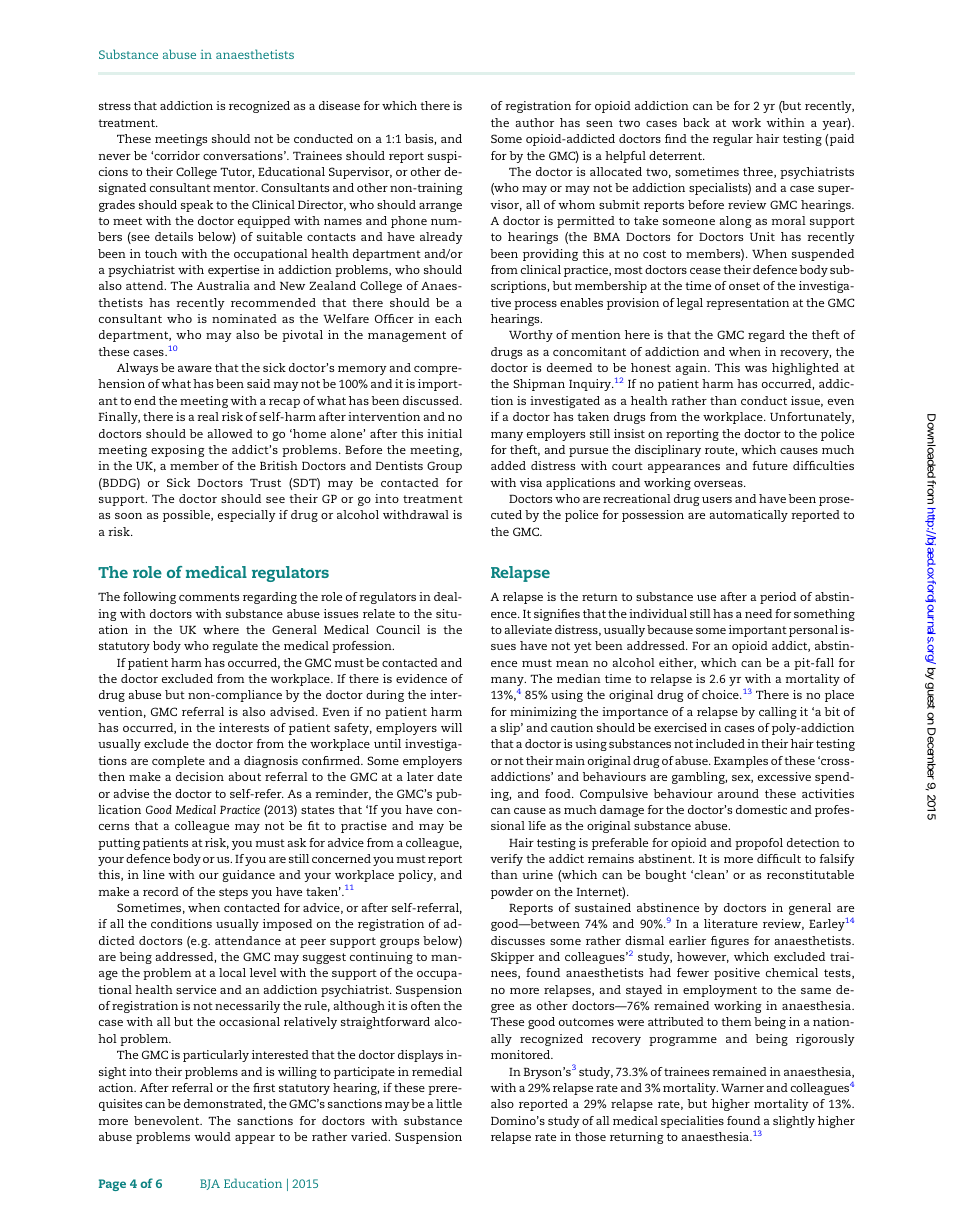 The width and height of the screenshot is (953, 1232). I want to click on discussed, so click(432, 400).
